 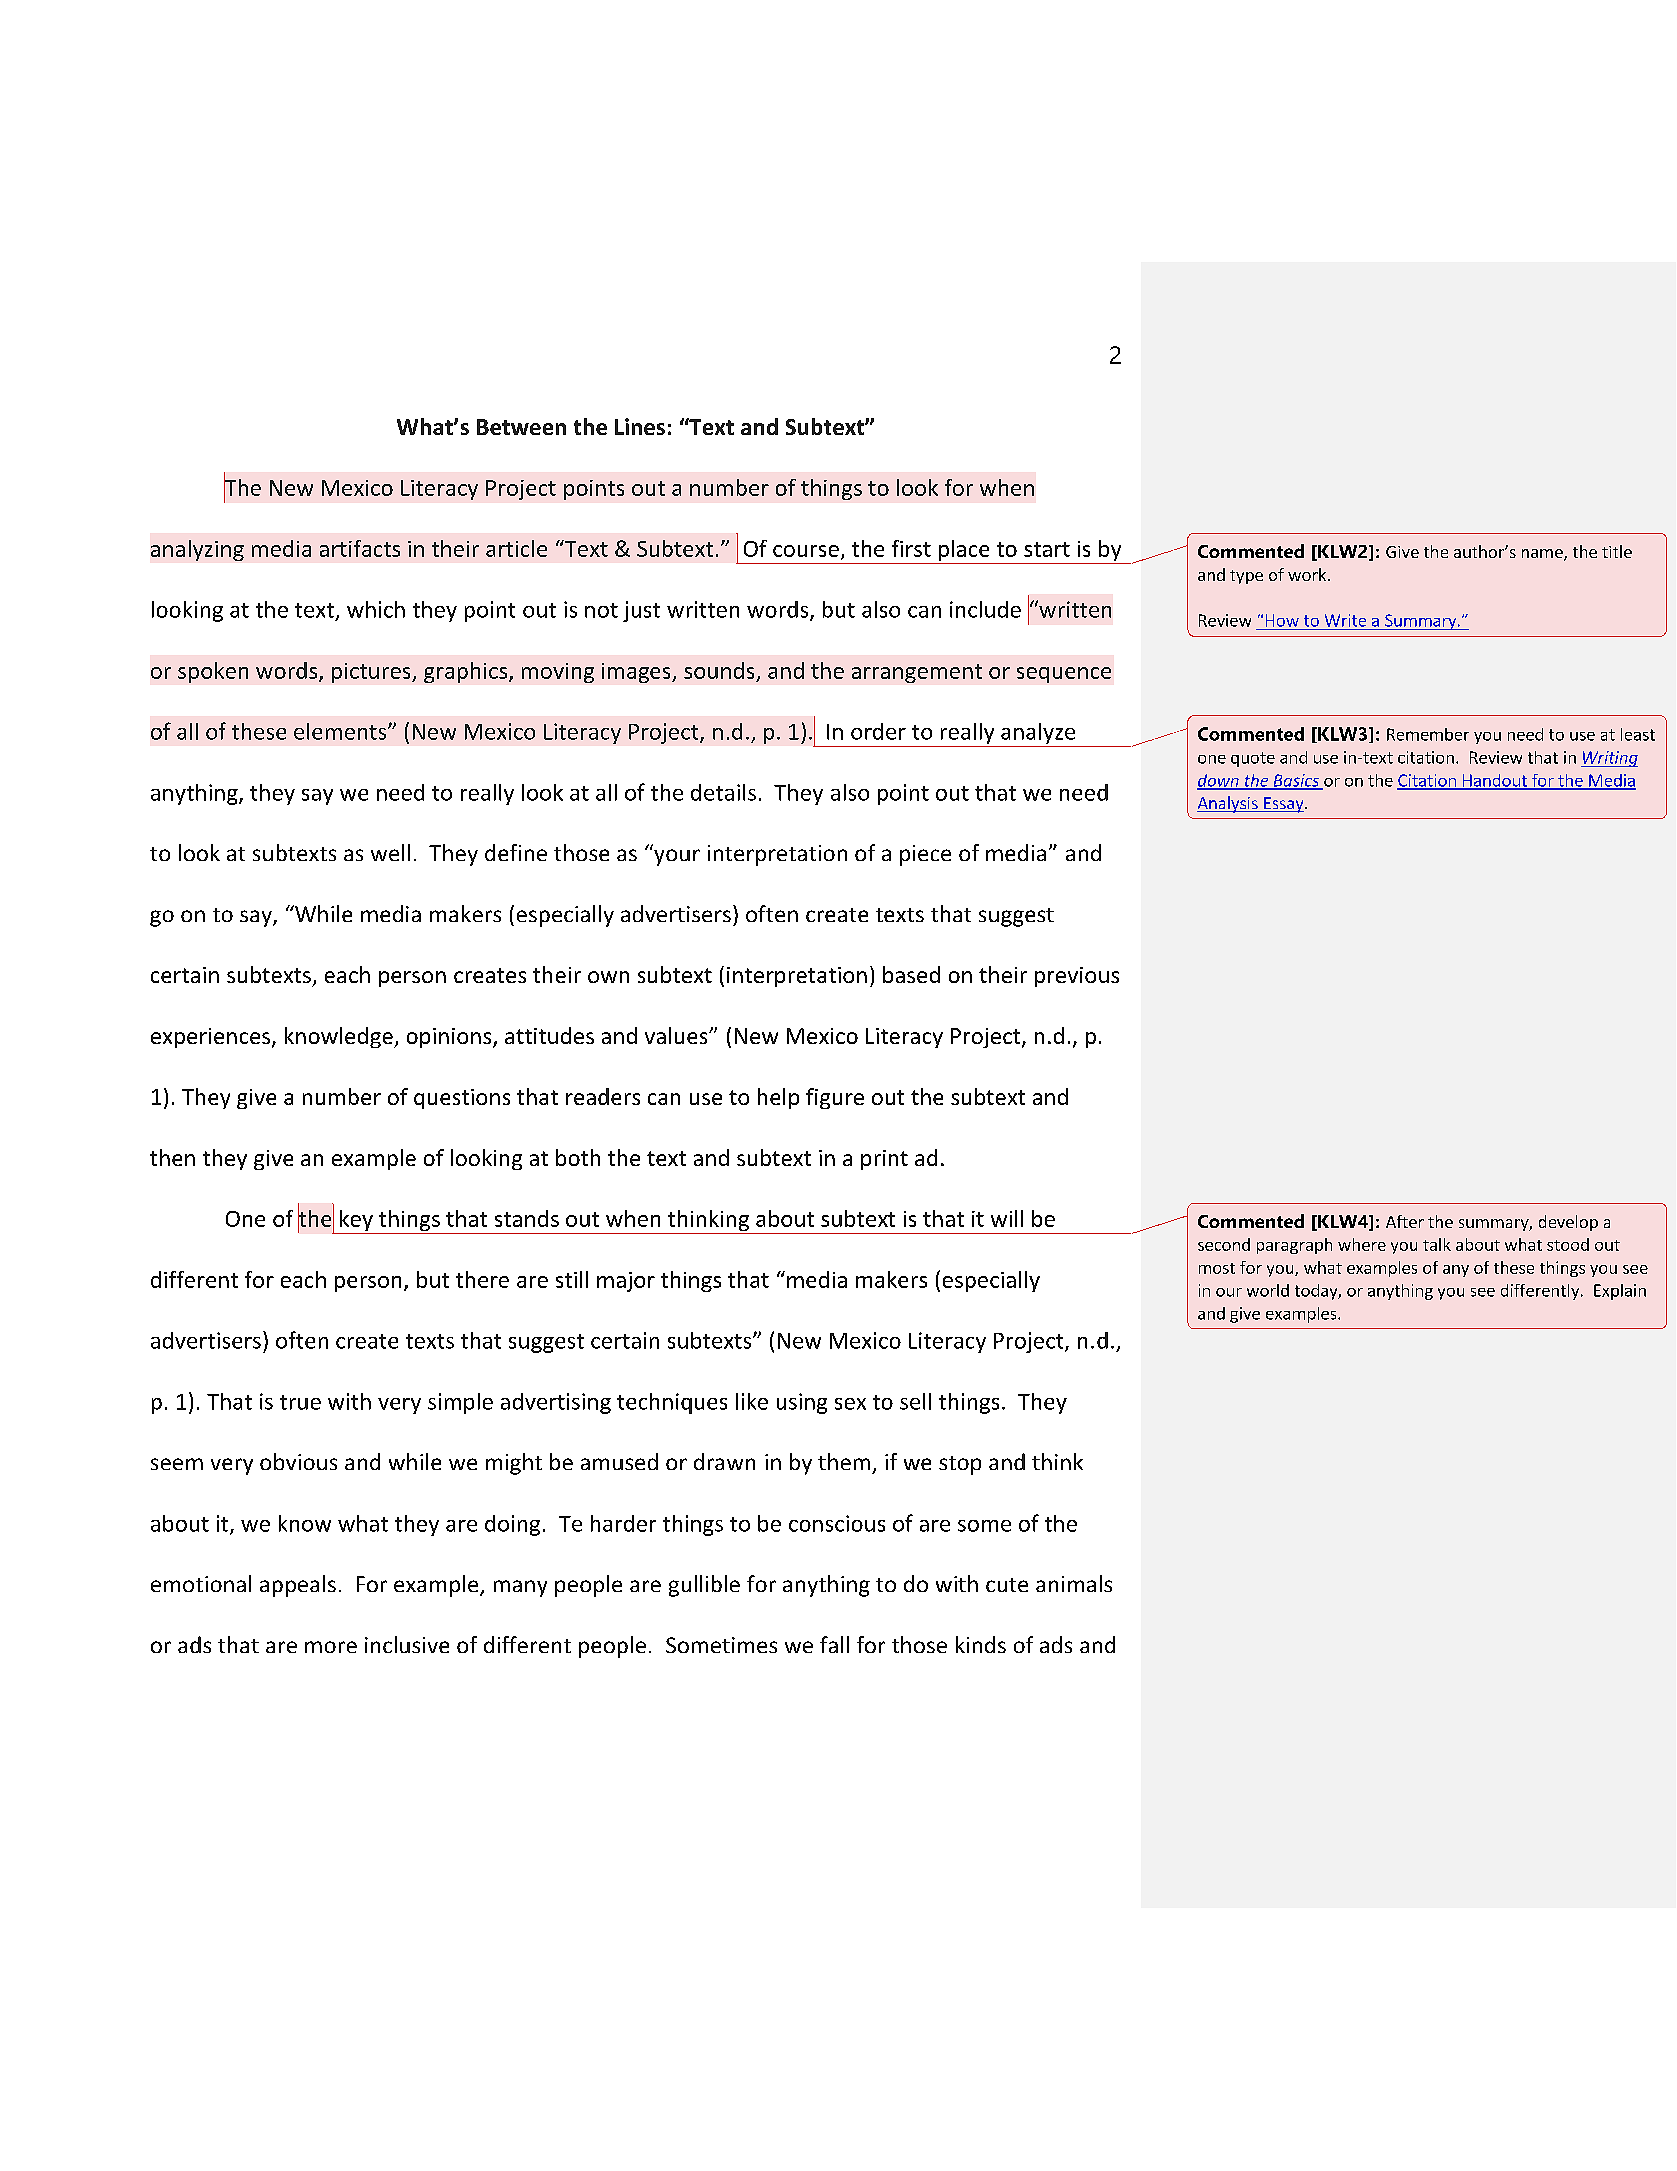 I want to click on animals, so click(x=1074, y=1583).
